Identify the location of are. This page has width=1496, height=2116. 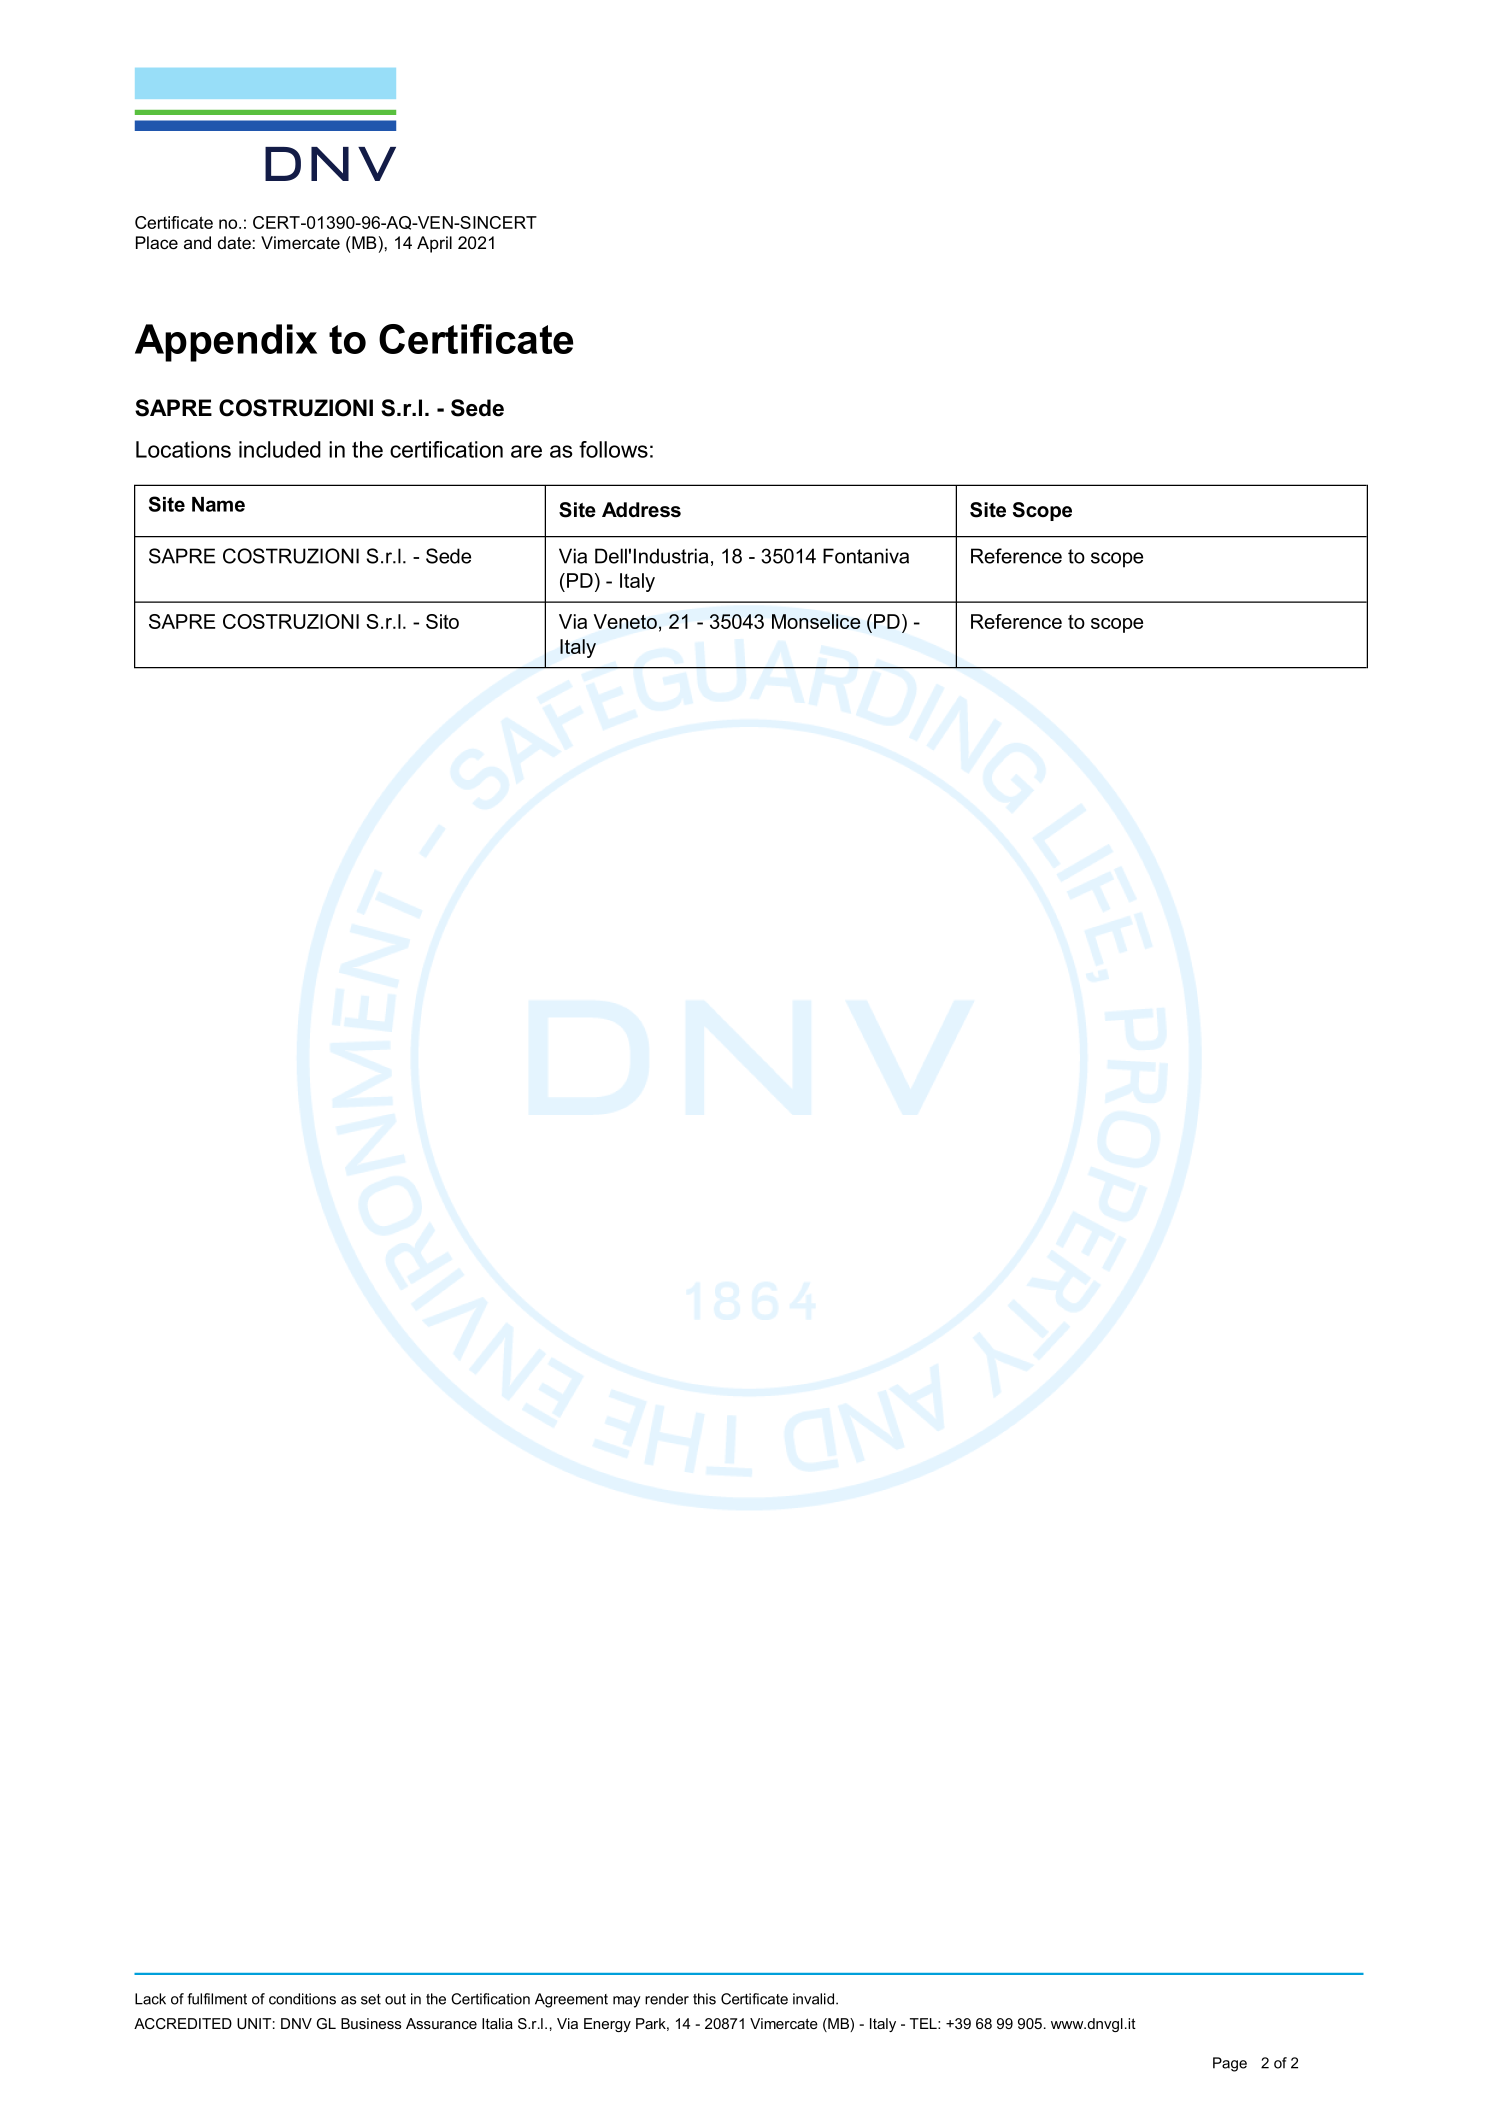
(526, 451).
